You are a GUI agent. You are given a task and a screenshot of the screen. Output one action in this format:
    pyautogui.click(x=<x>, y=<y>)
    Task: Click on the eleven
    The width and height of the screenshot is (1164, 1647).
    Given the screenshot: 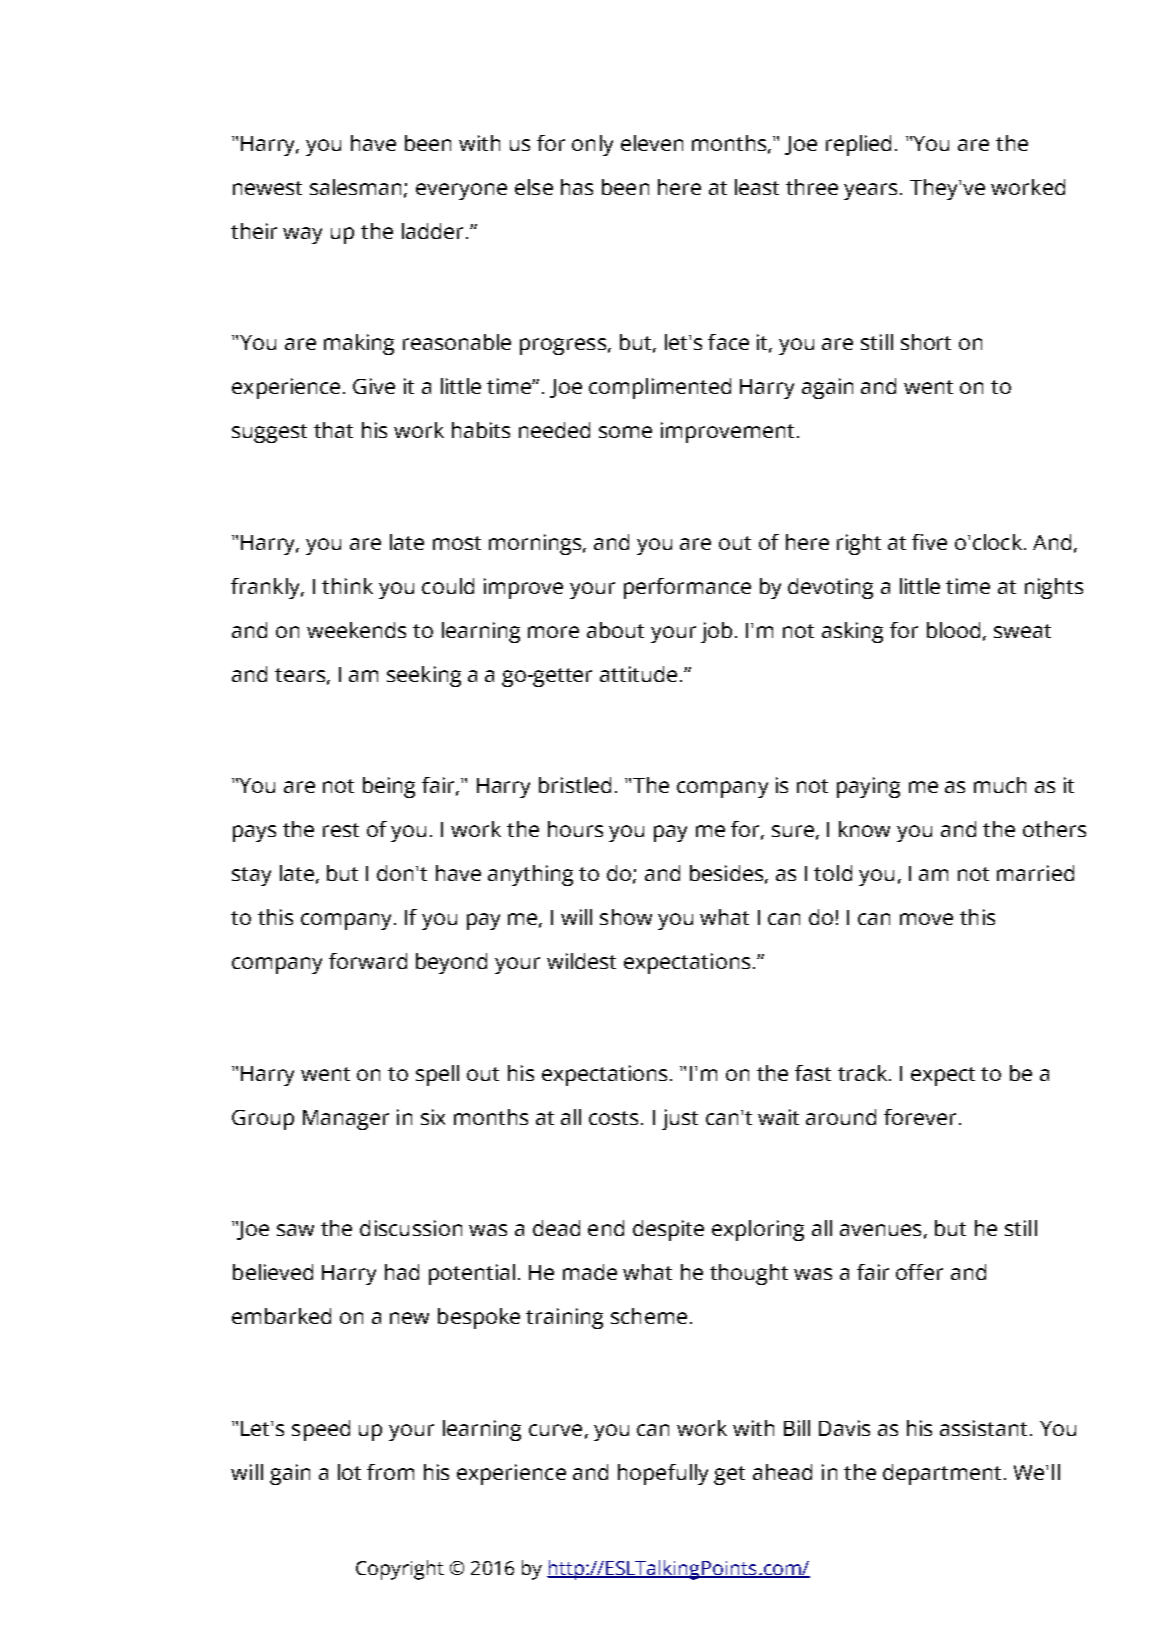 What is the action you would take?
    pyautogui.click(x=652, y=143)
